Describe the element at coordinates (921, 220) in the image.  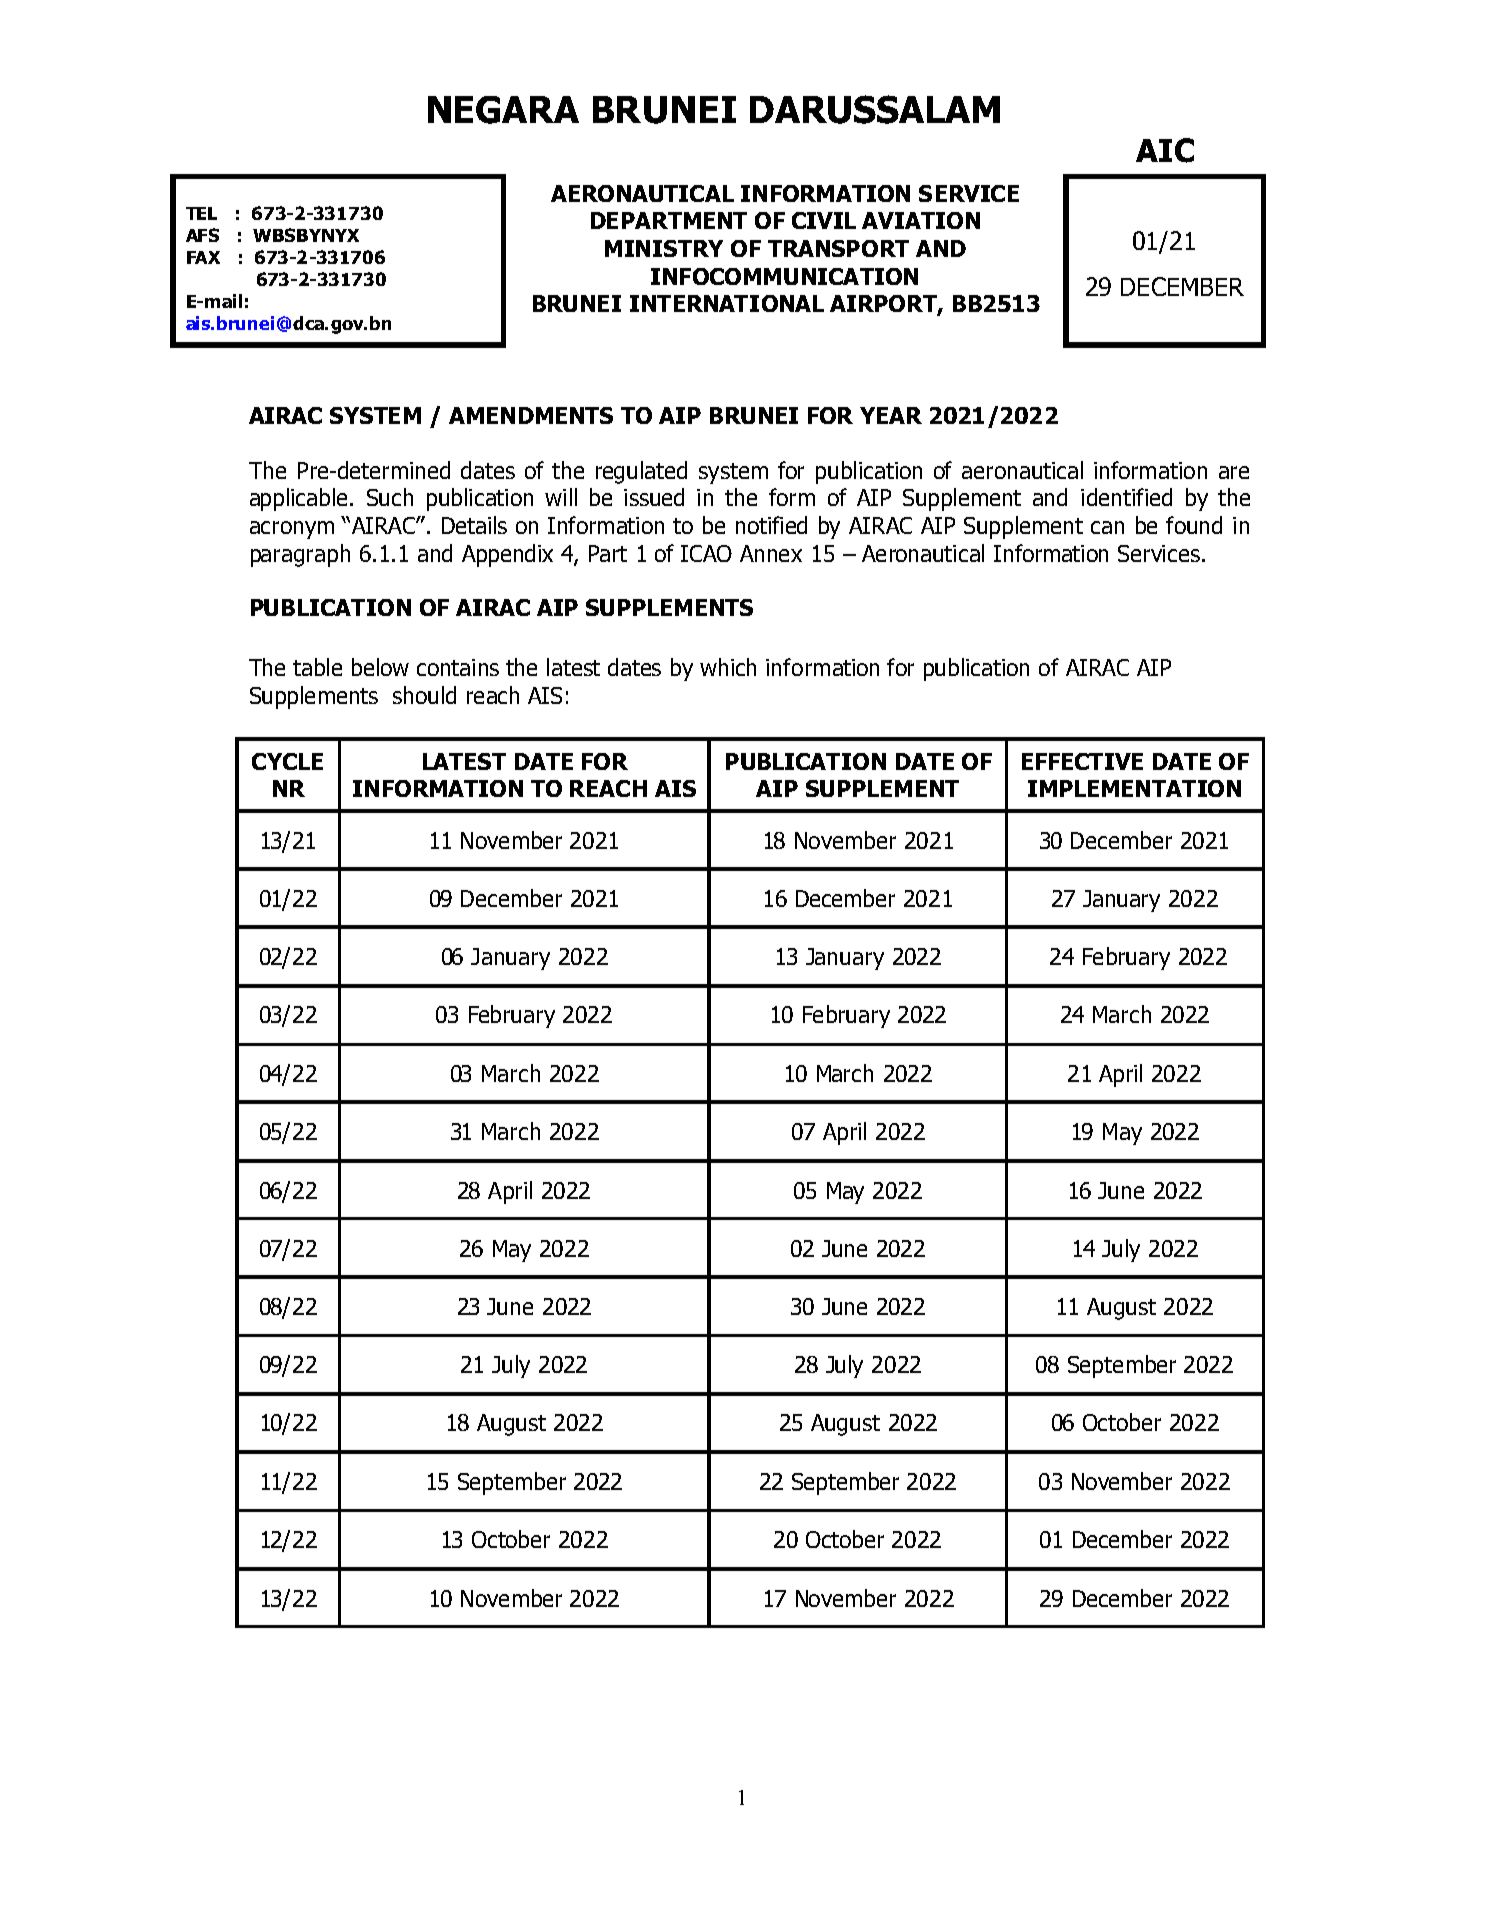
I see `AVIATION` at that location.
